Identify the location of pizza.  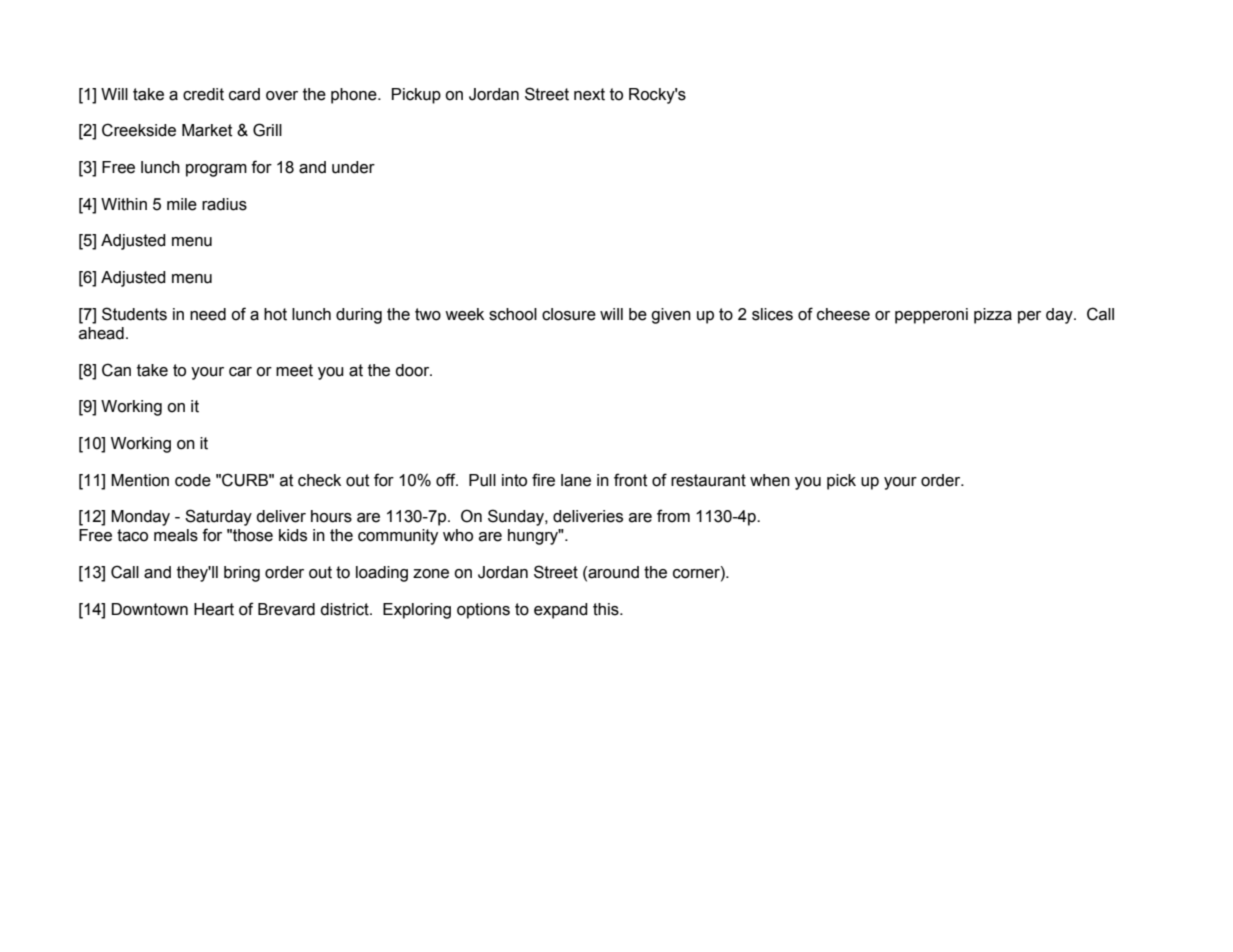
(993, 316).
